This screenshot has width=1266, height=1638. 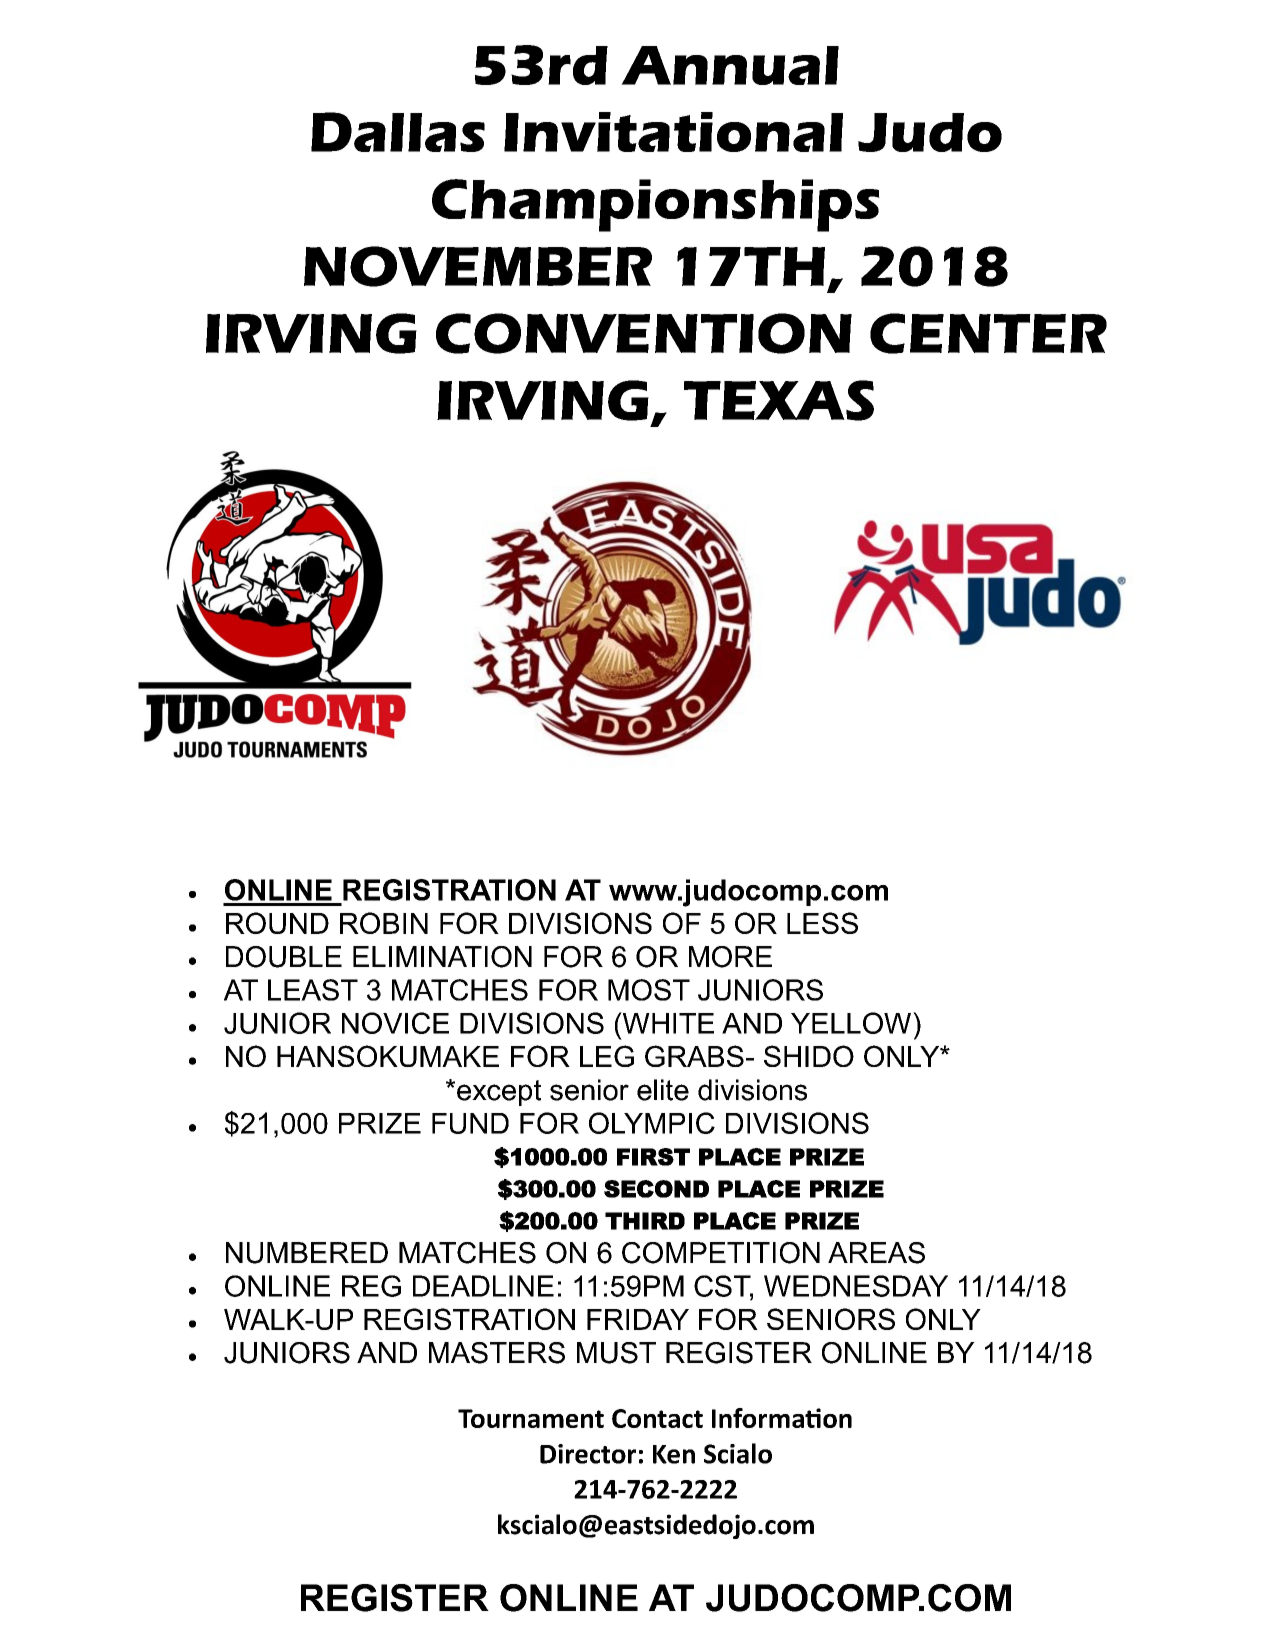 What do you see at coordinates (657, 1418) in the screenshot?
I see `Contact` at bounding box center [657, 1418].
